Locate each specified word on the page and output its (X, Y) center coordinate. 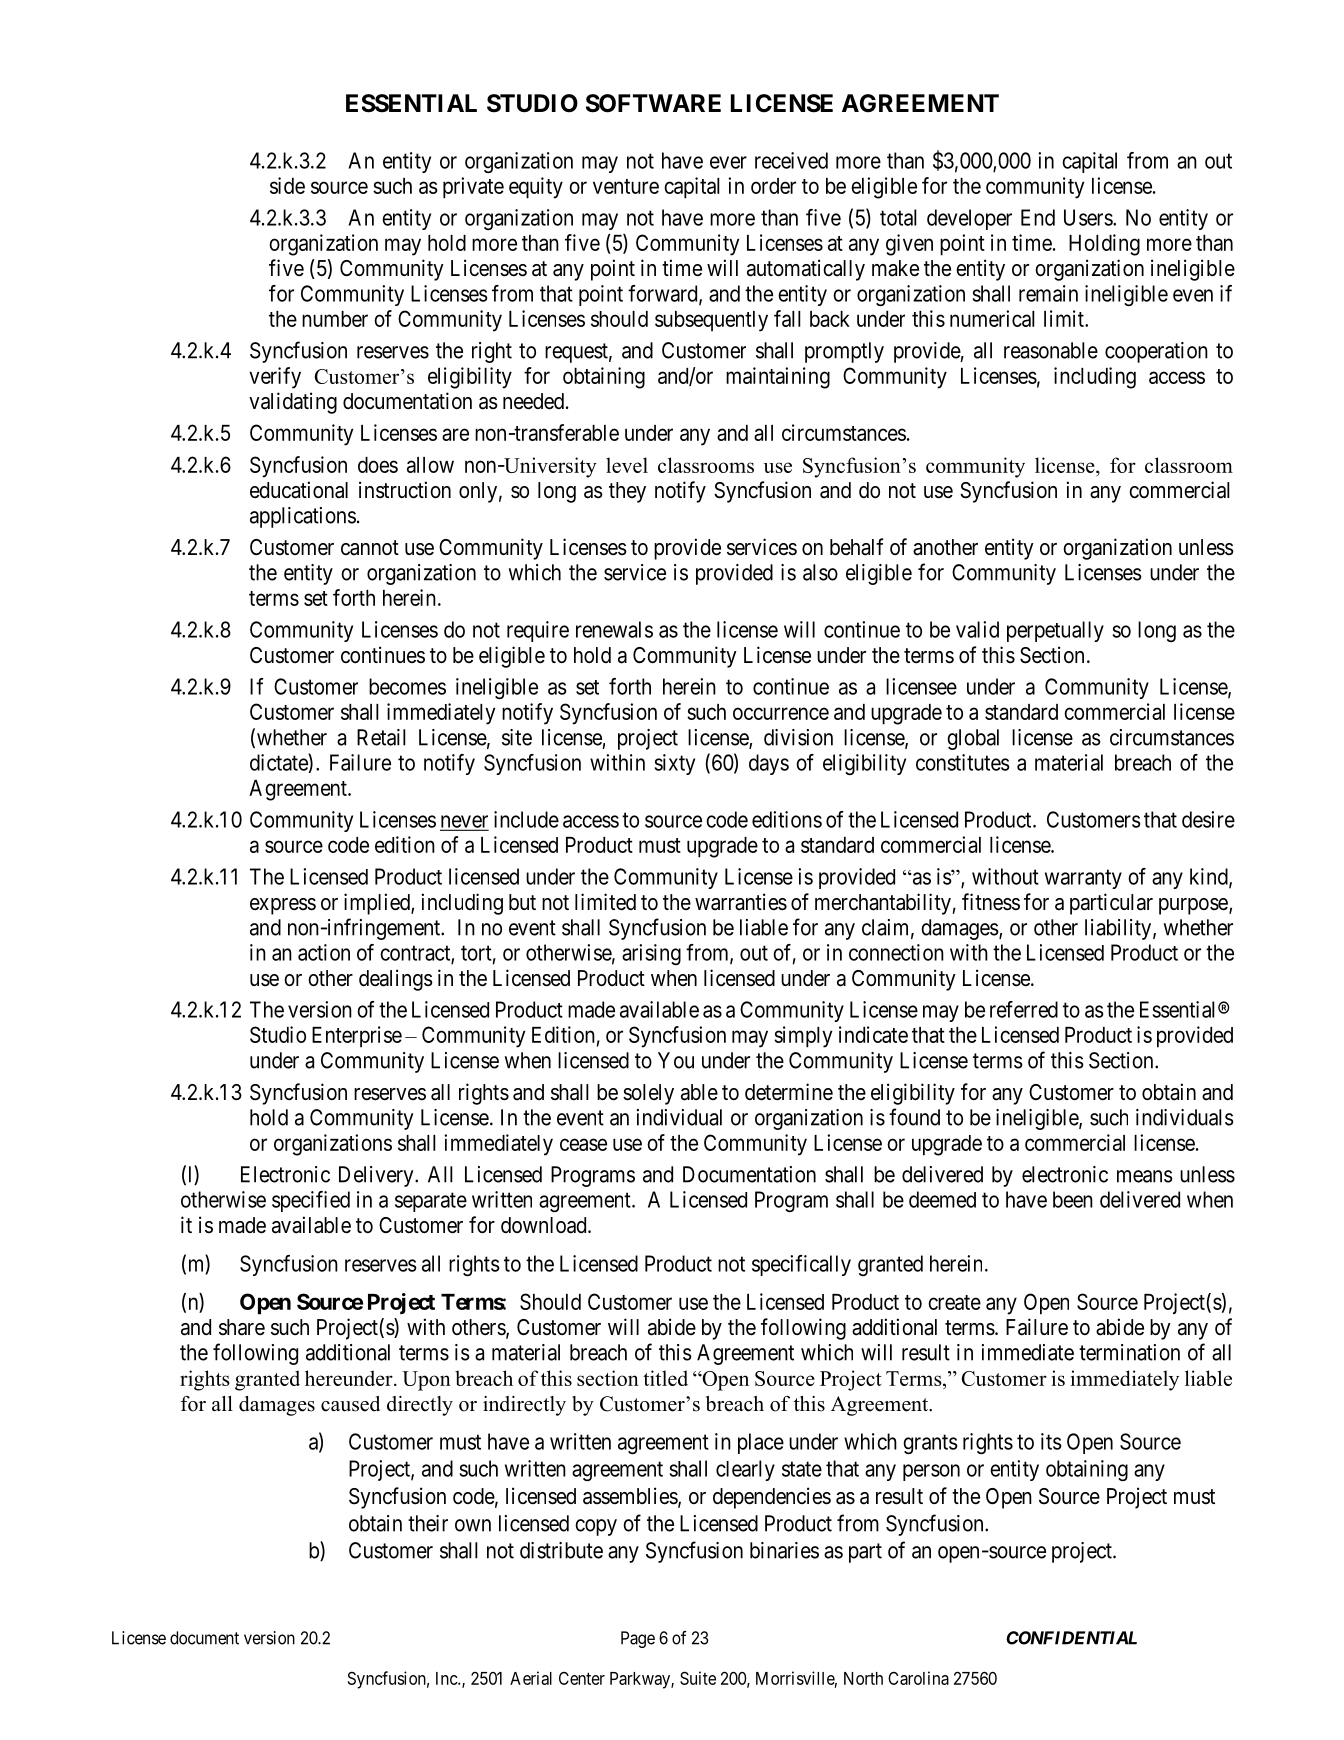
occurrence (781, 713)
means (1145, 1176)
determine (789, 1092)
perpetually (1055, 631)
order (773, 186)
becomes (407, 686)
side (287, 185)
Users (1089, 217)
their (428, 1523)
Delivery (377, 1176)
